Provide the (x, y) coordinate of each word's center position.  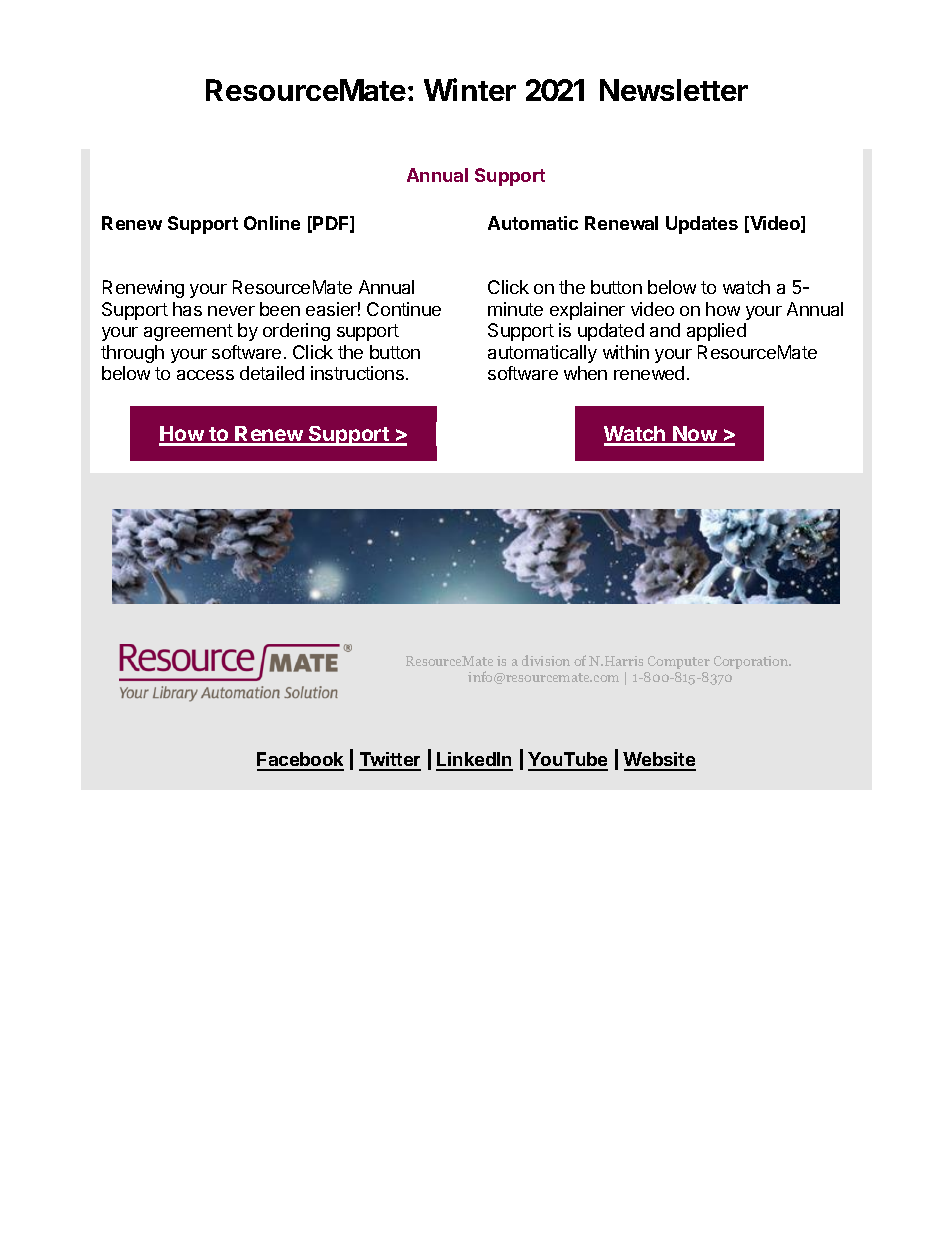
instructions (357, 373)
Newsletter (674, 90)
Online (272, 223)
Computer (679, 662)
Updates (702, 225)
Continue (404, 309)
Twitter (390, 761)
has (187, 309)
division (546, 660)
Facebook (300, 761)
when (585, 373)
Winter (470, 89)
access (205, 375)
